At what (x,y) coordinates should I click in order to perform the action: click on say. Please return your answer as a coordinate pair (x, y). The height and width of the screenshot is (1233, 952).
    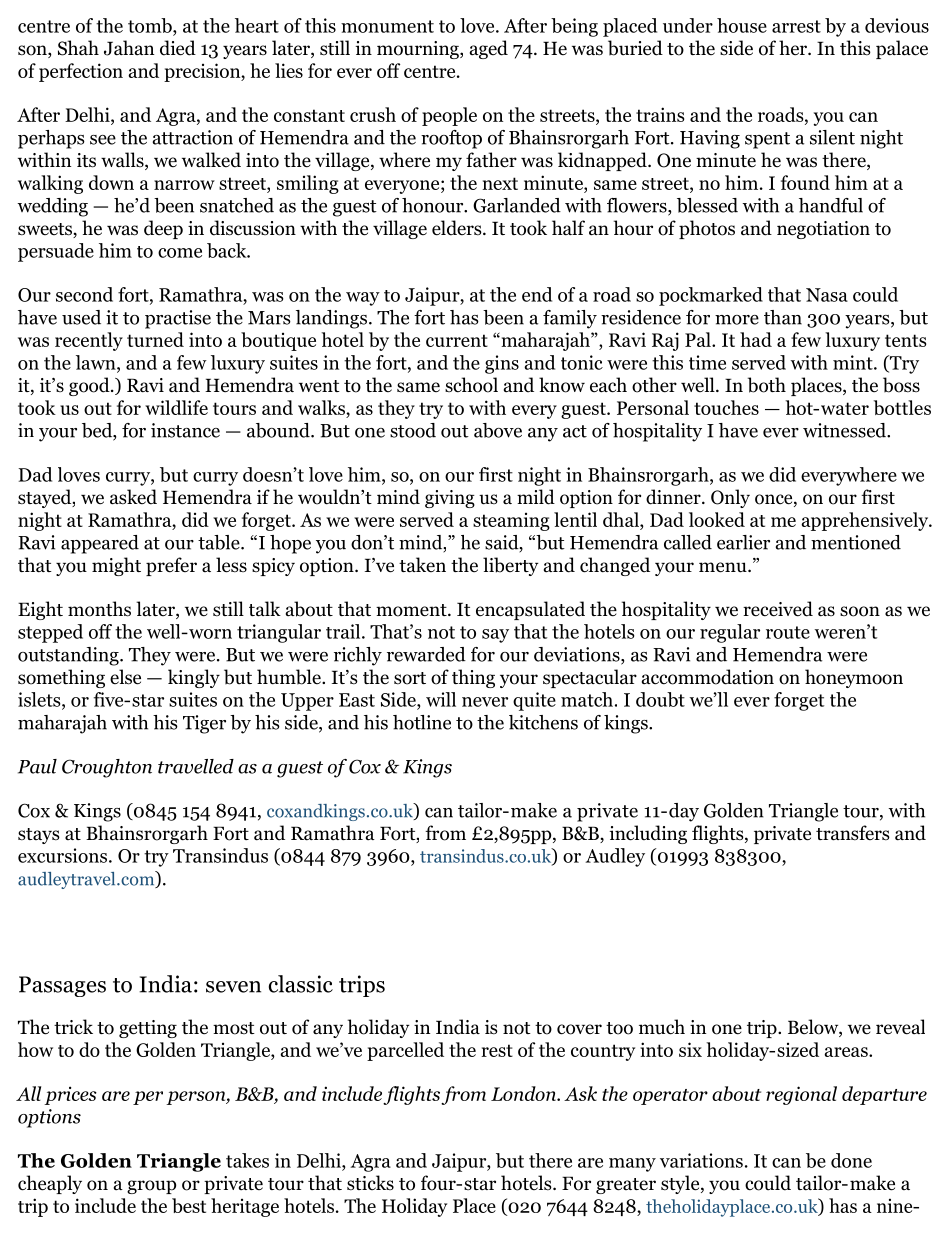
    Looking at the image, I should click on (495, 636).
